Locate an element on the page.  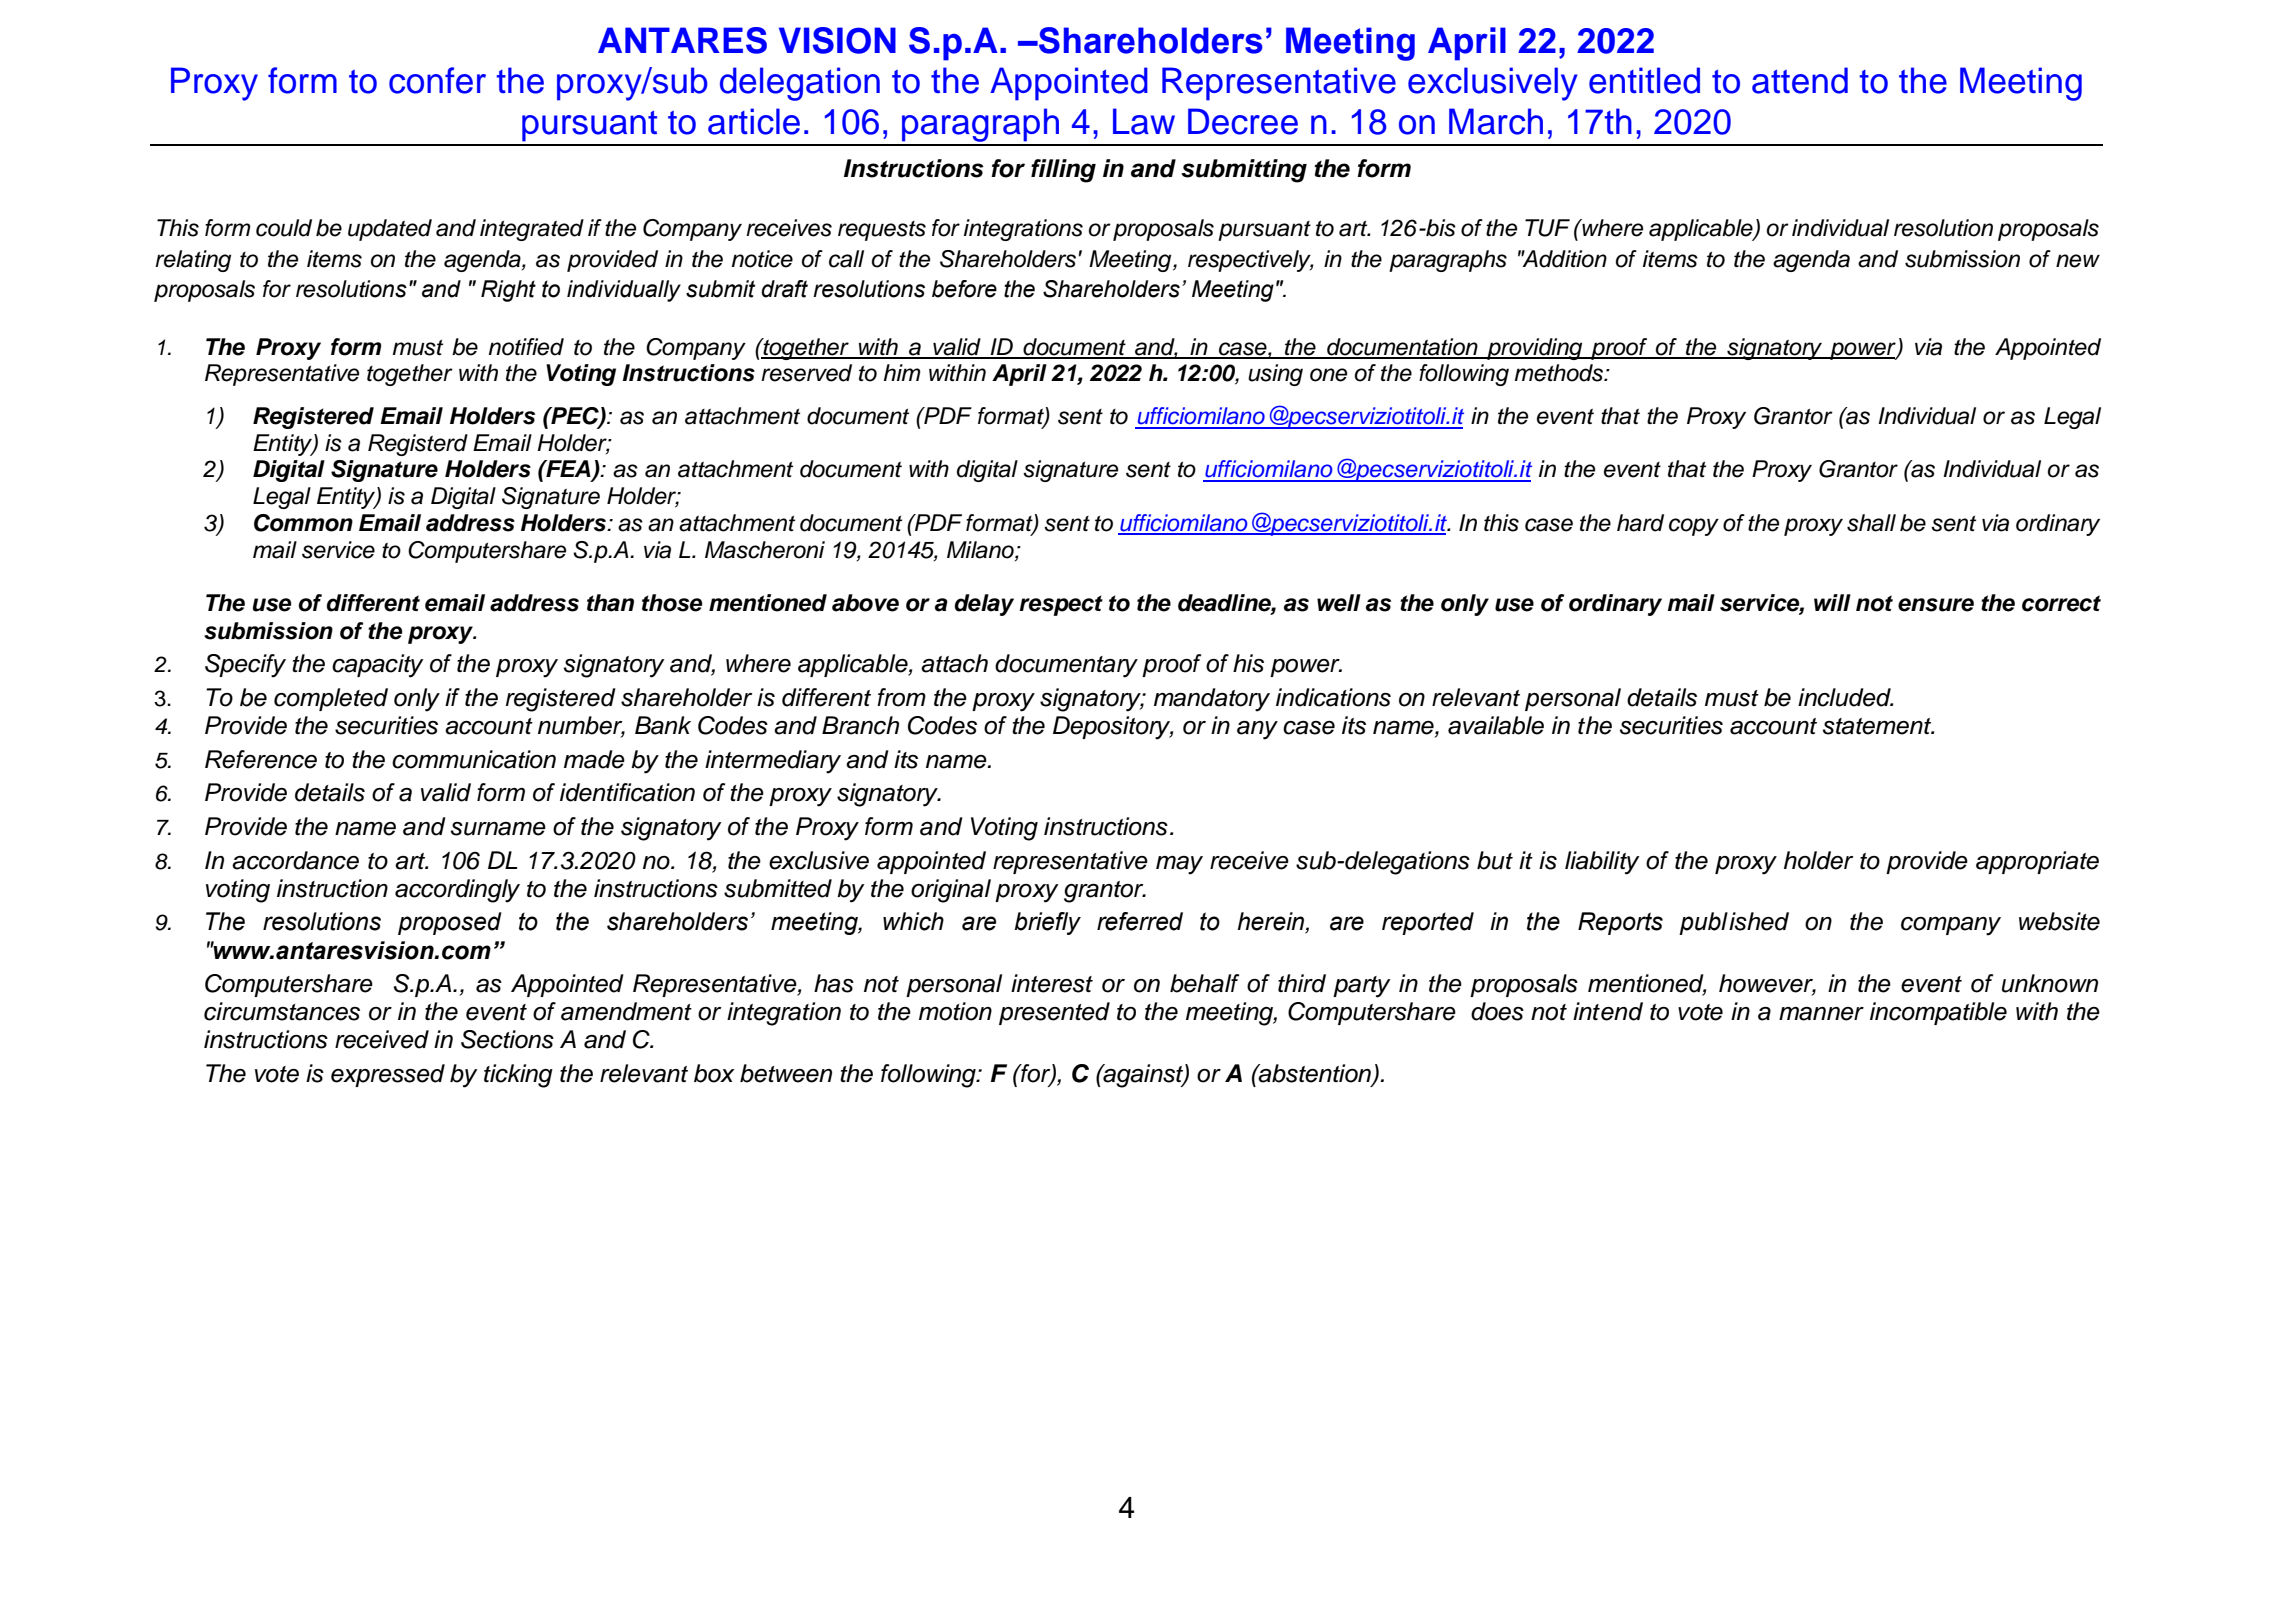
notified is located at coordinates (526, 347).
